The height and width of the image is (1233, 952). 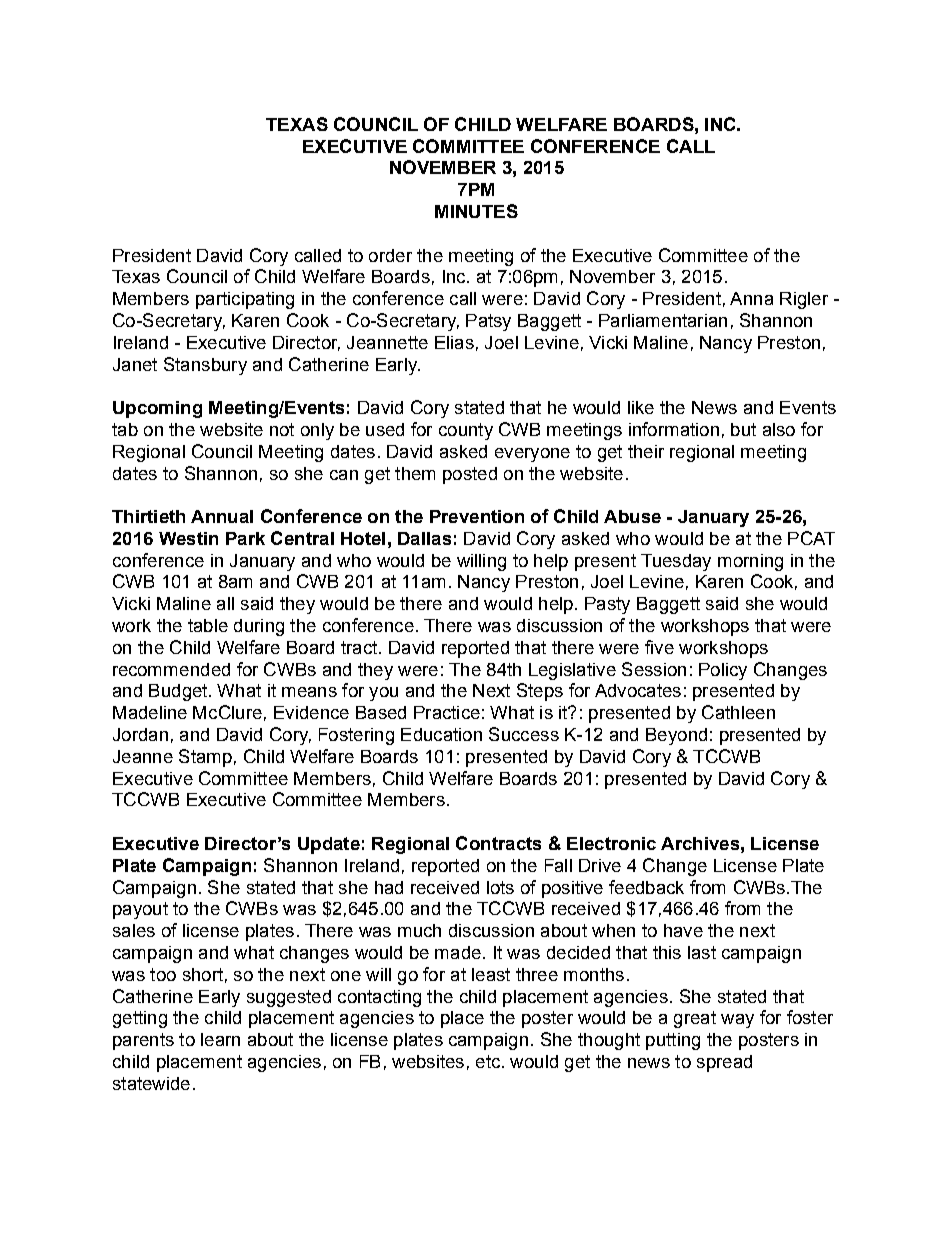 I want to click on county, so click(x=466, y=431).
